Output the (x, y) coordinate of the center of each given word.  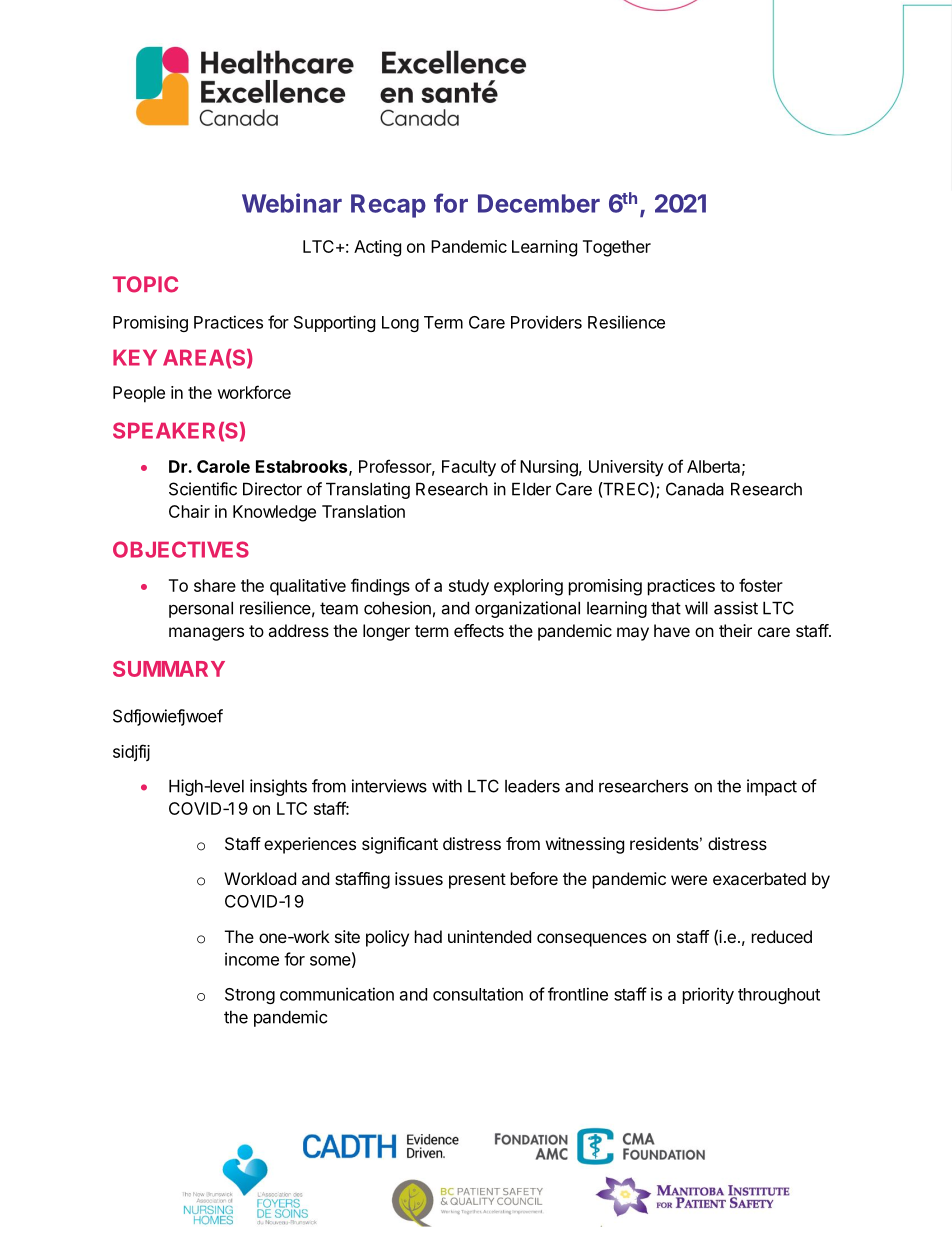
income (252, 959)
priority (708, 995)
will (696, 608)
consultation (478, 994)
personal (201, 609)
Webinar (292, 203)
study (469, 587)
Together (617, 248)
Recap (388, 206)
